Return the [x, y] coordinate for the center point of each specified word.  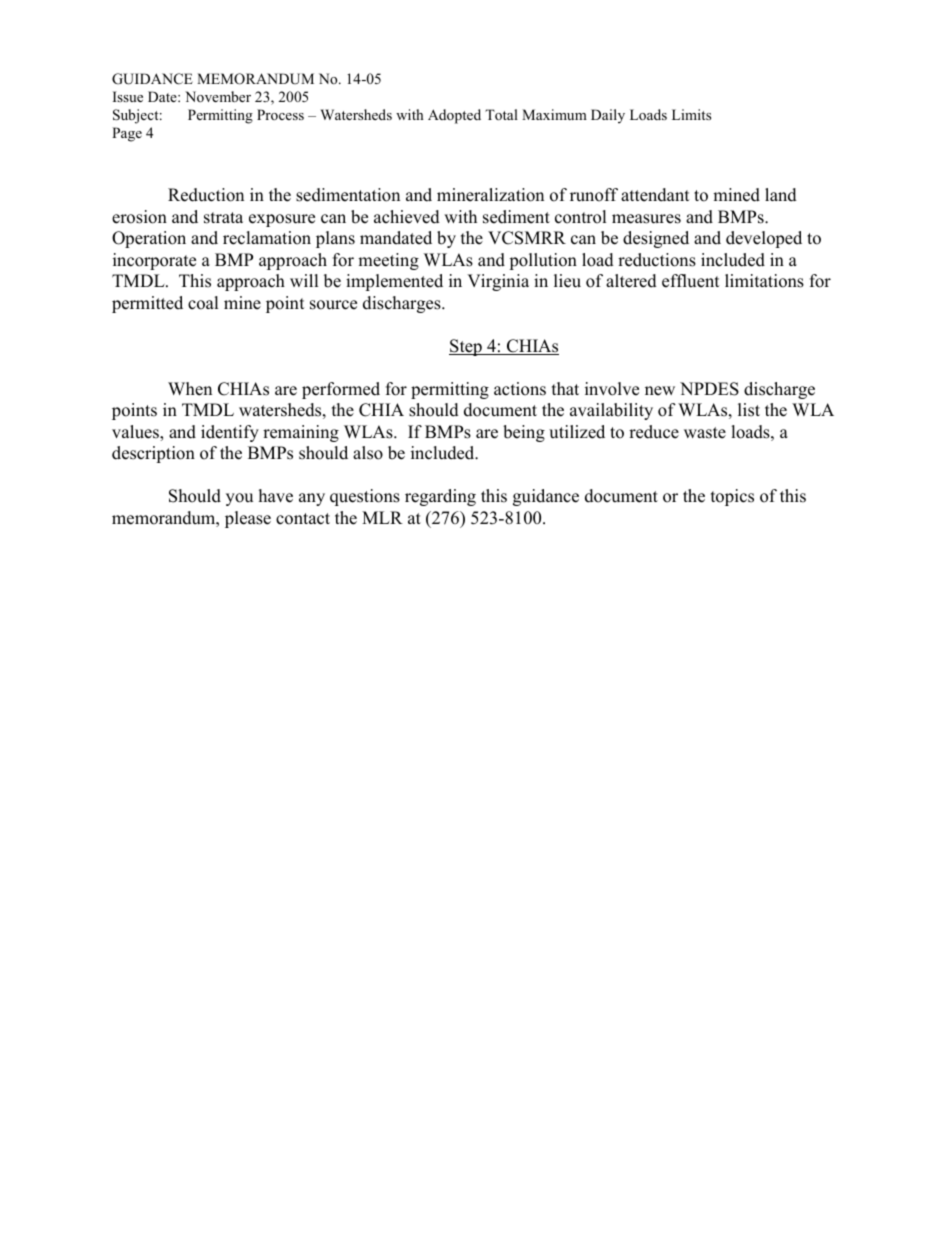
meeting [388, 261]
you [239, 499]
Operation [149, 239]
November [218, 96]
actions [520, 389]
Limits [691, 114]
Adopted [454, 116]
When [190, 389]
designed [656, 239]
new [660, 391]
